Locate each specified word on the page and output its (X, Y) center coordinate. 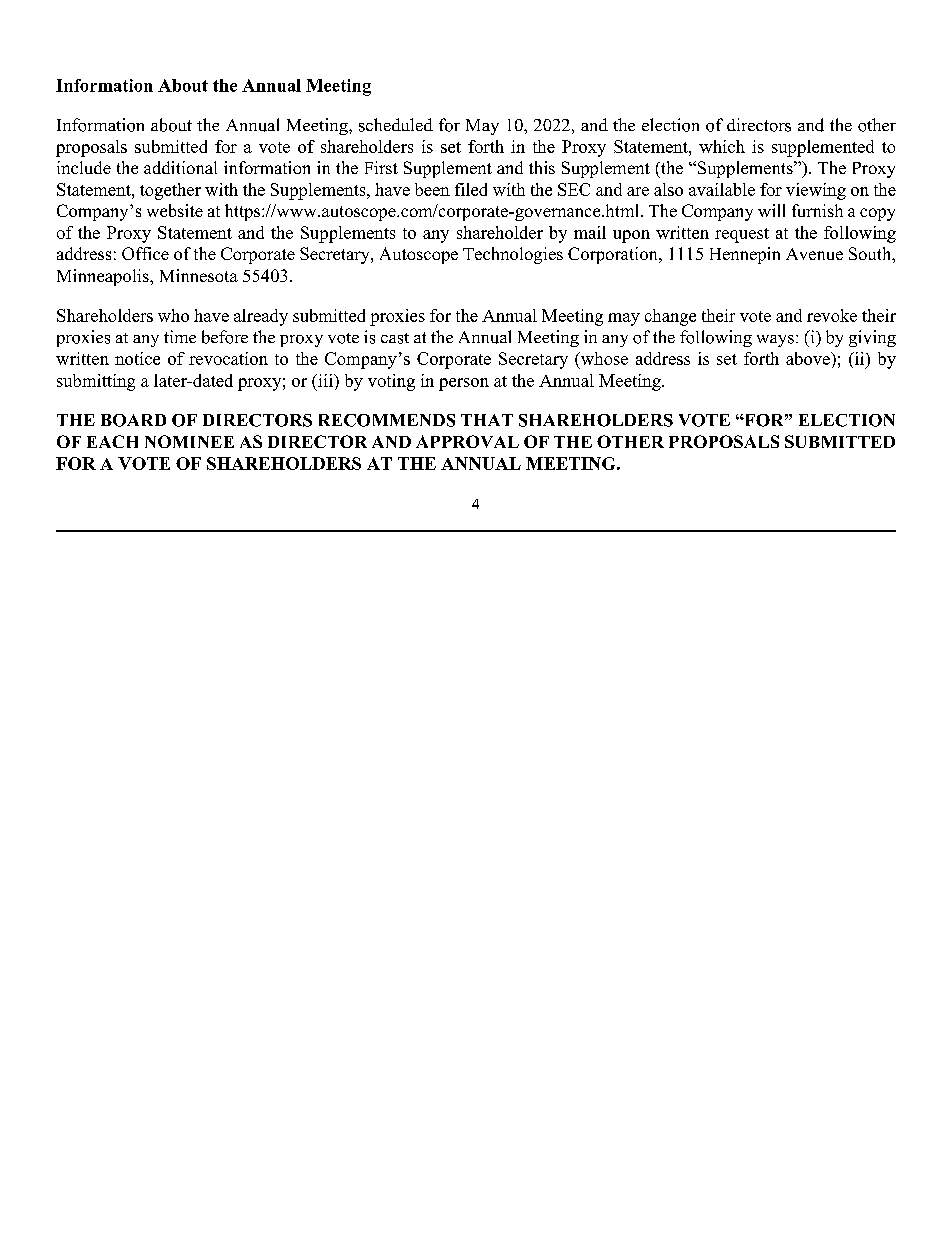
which (722, 146)
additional (180, 167)
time (180, 336)
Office (145, 253)
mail (590, 232)
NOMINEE (189, 441)
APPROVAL (467, 441)
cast (395, 338)
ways (775, 341)
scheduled (396, 125)
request (742, 235)
